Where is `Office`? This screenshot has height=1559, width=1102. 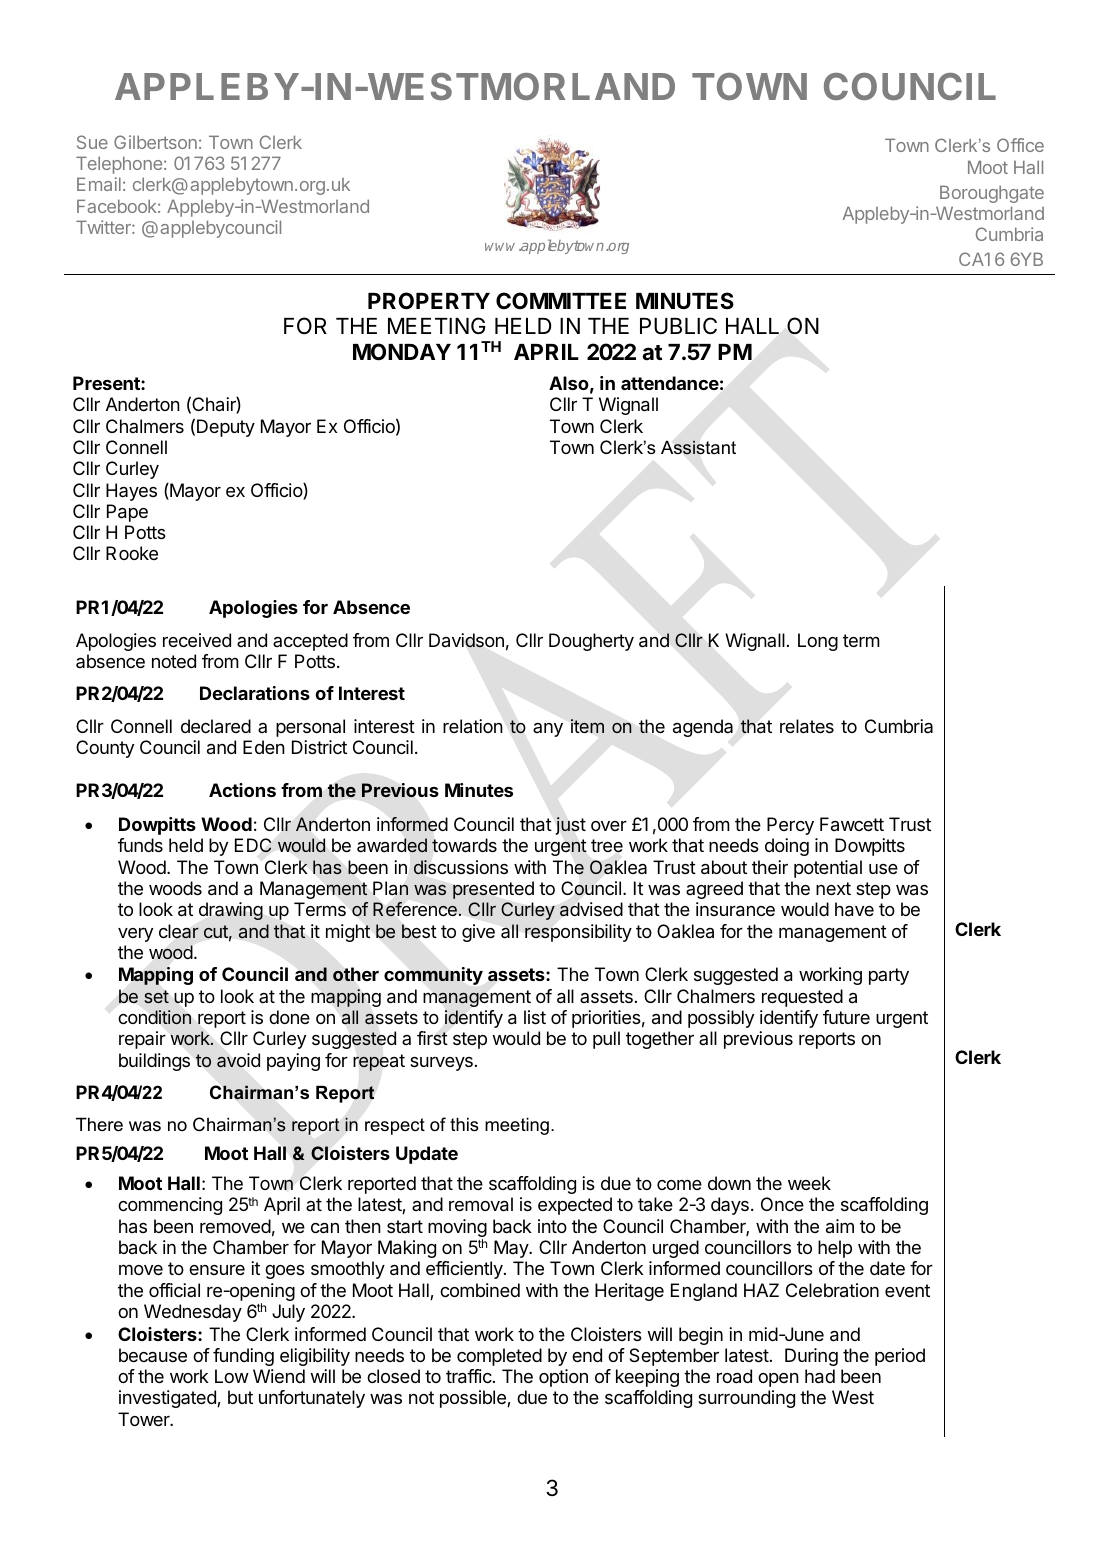 Office is located at coordinates (1020, 145).
